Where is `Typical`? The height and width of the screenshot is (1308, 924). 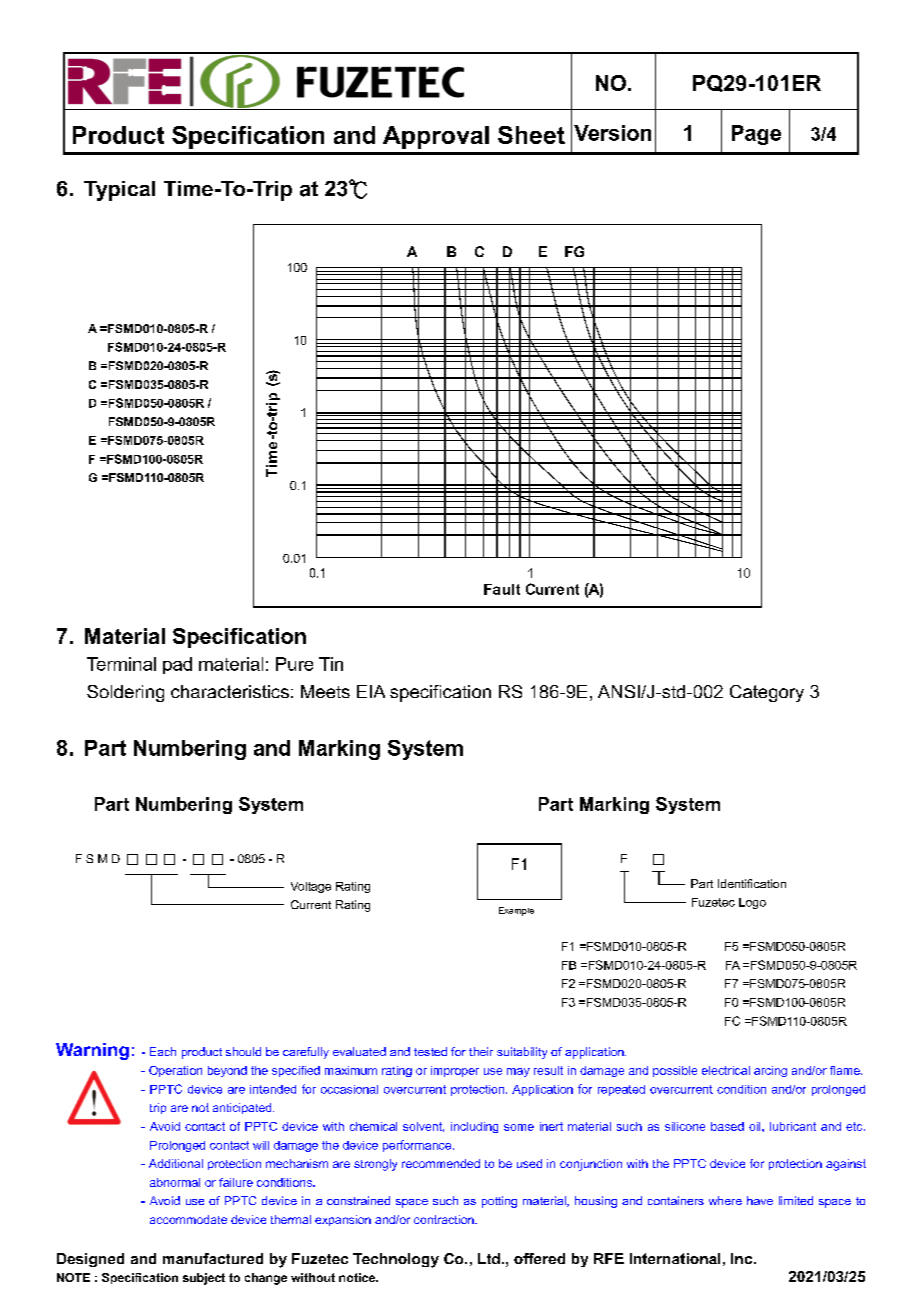 Typical is located at coordinates (119, 191).
